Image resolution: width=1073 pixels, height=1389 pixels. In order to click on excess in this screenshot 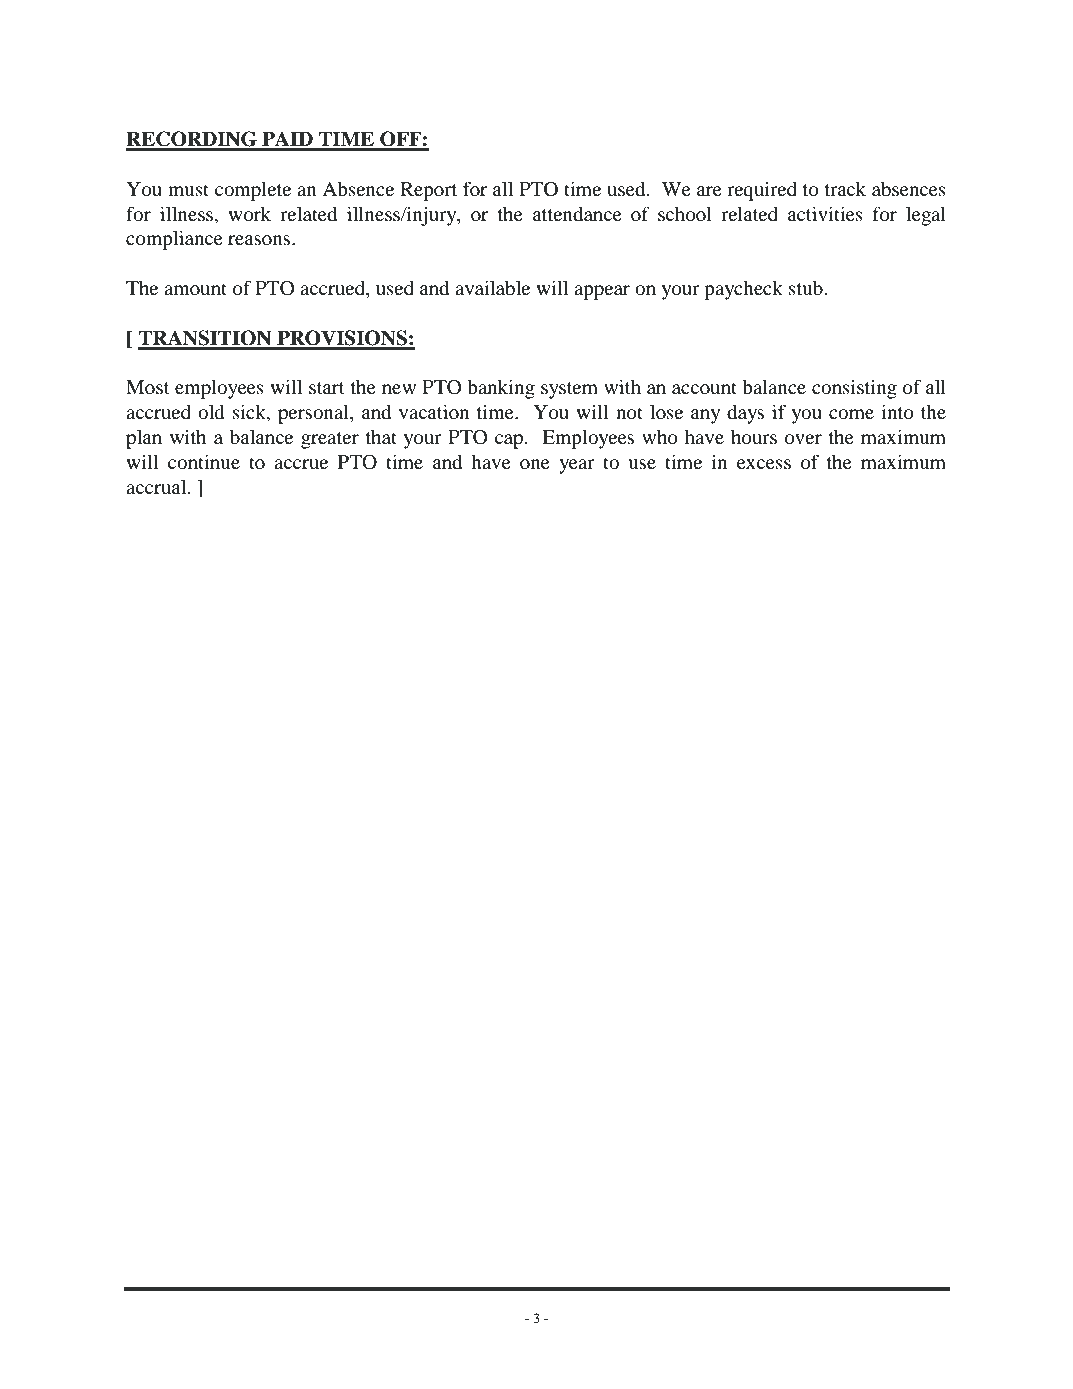, I will do `click(764, 464)`.
